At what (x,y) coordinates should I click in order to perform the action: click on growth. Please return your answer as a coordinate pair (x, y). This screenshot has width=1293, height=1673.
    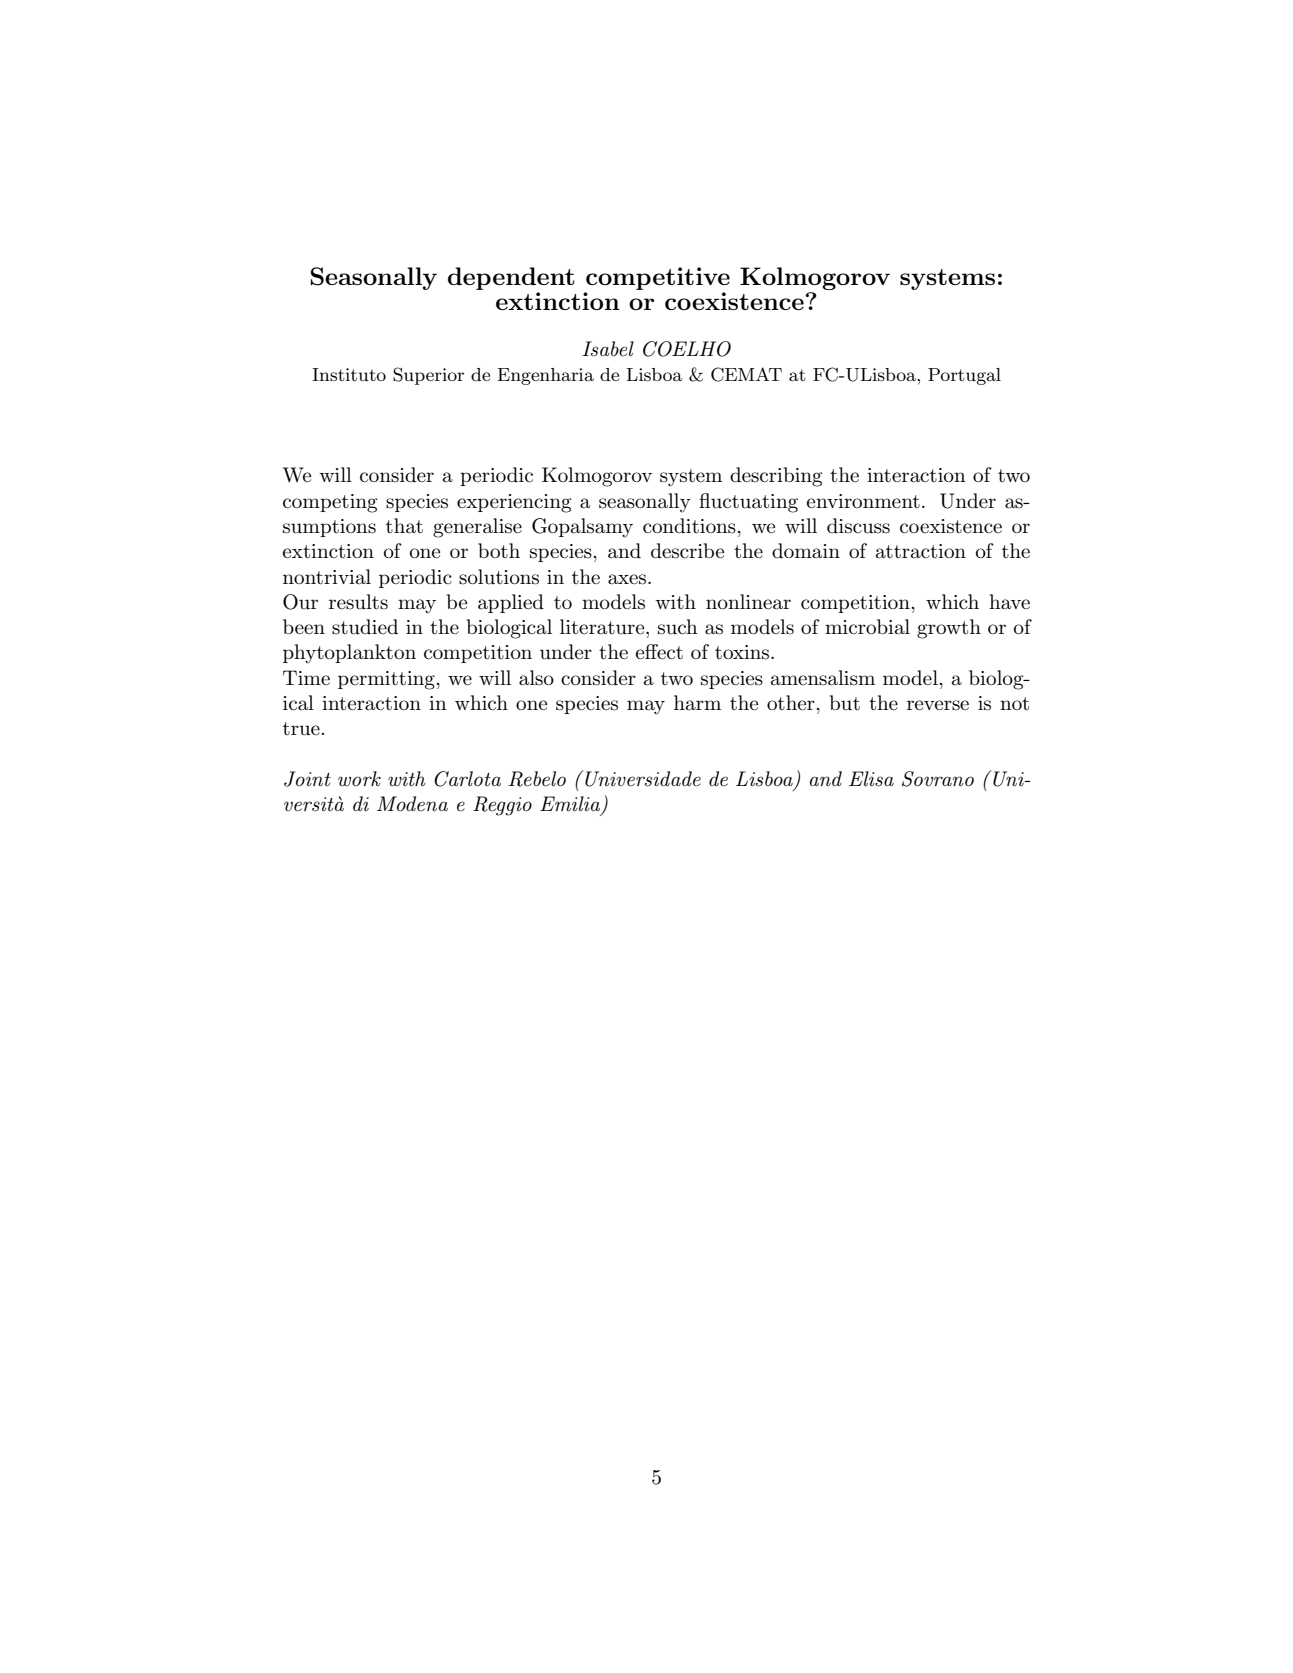
    Looking at the image, I should click on (949, 629).
